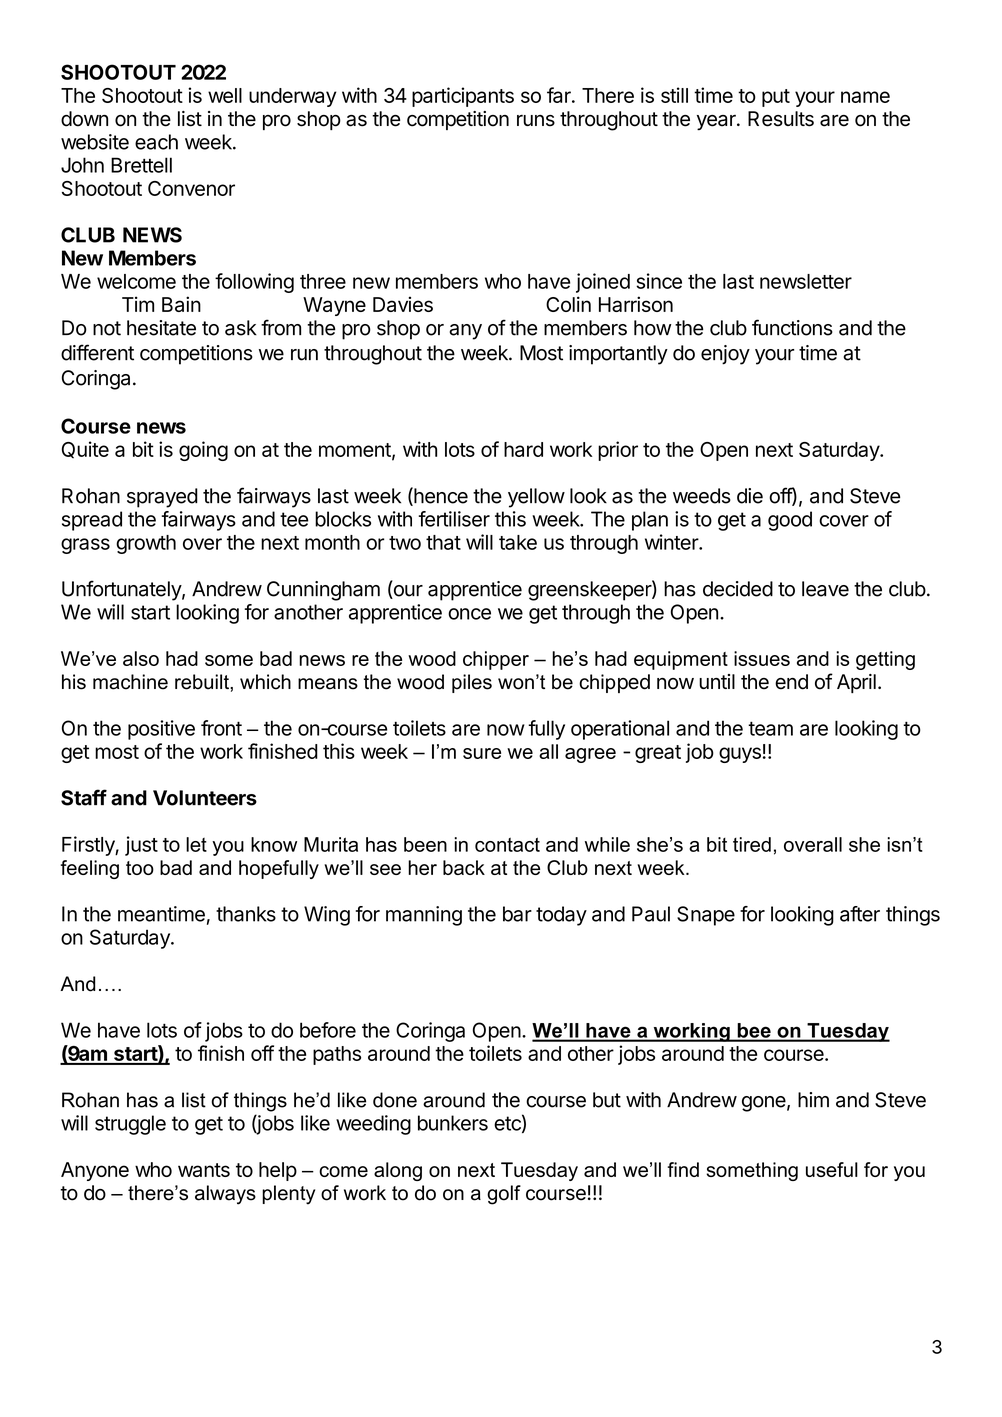  Describe the element at coordinates (762, 658) in the screenshot. I see `issues` at that location.
